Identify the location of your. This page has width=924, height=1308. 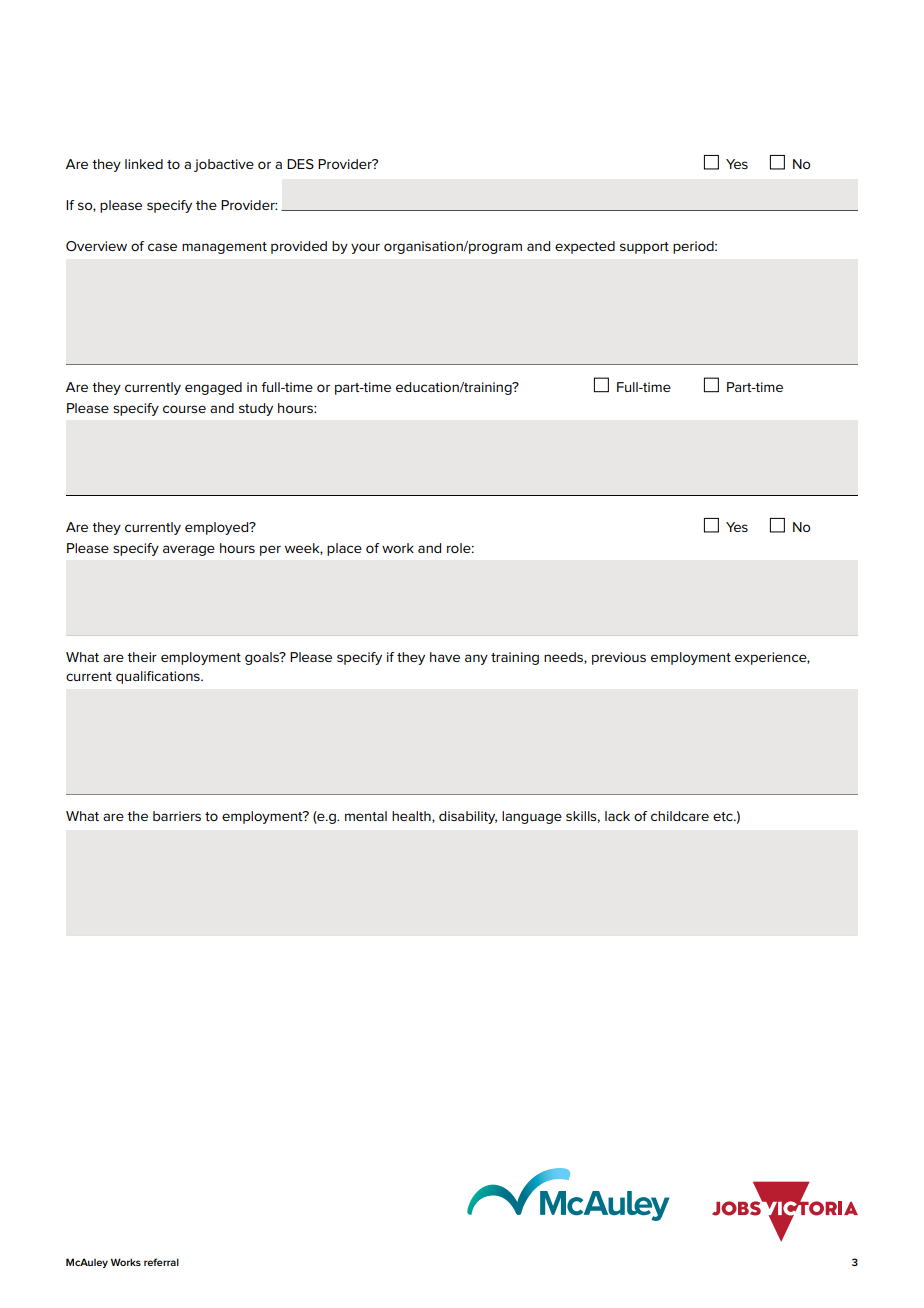
(365, 248).
